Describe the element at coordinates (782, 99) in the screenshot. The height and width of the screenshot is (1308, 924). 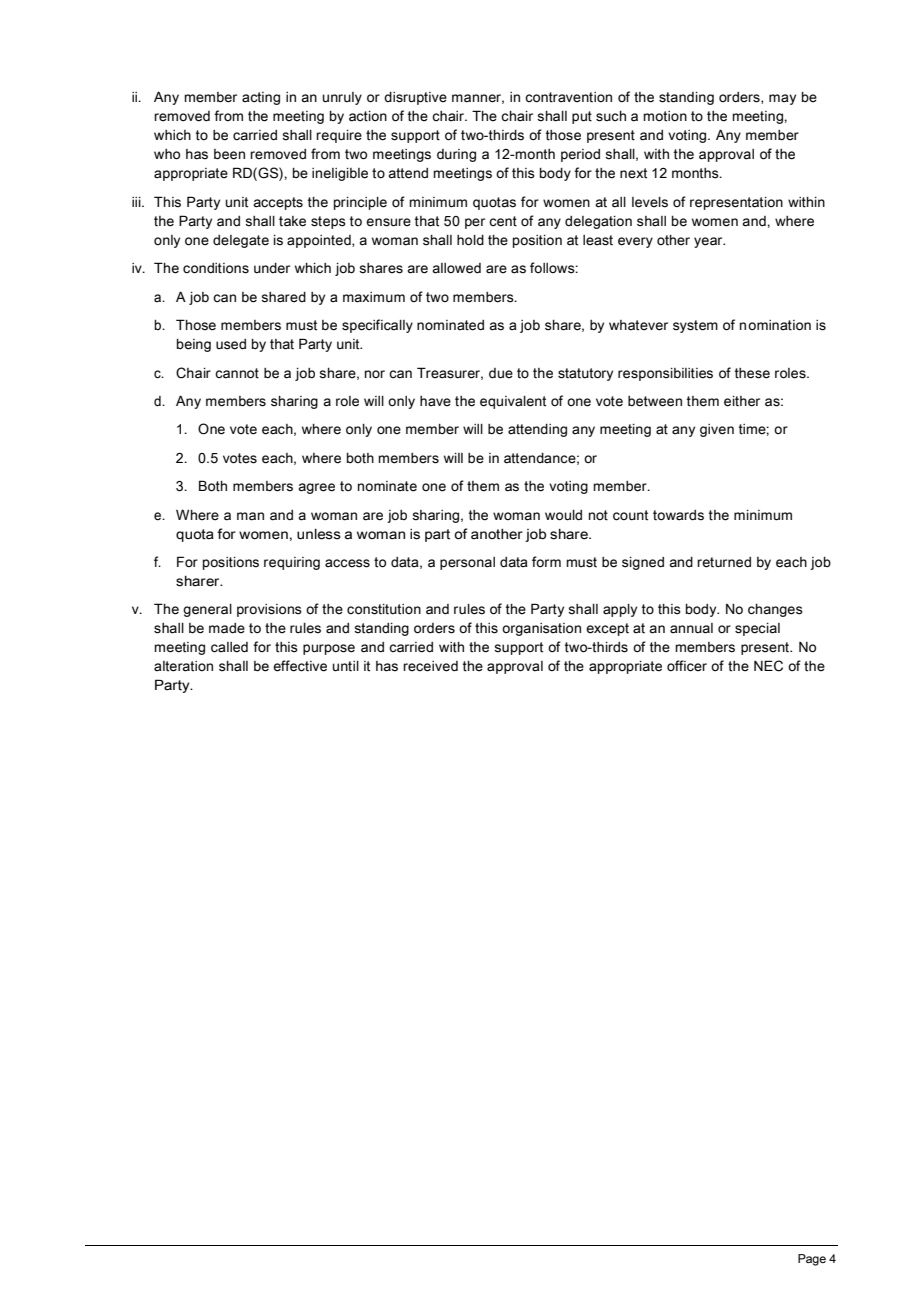
I see `may` at that location.
